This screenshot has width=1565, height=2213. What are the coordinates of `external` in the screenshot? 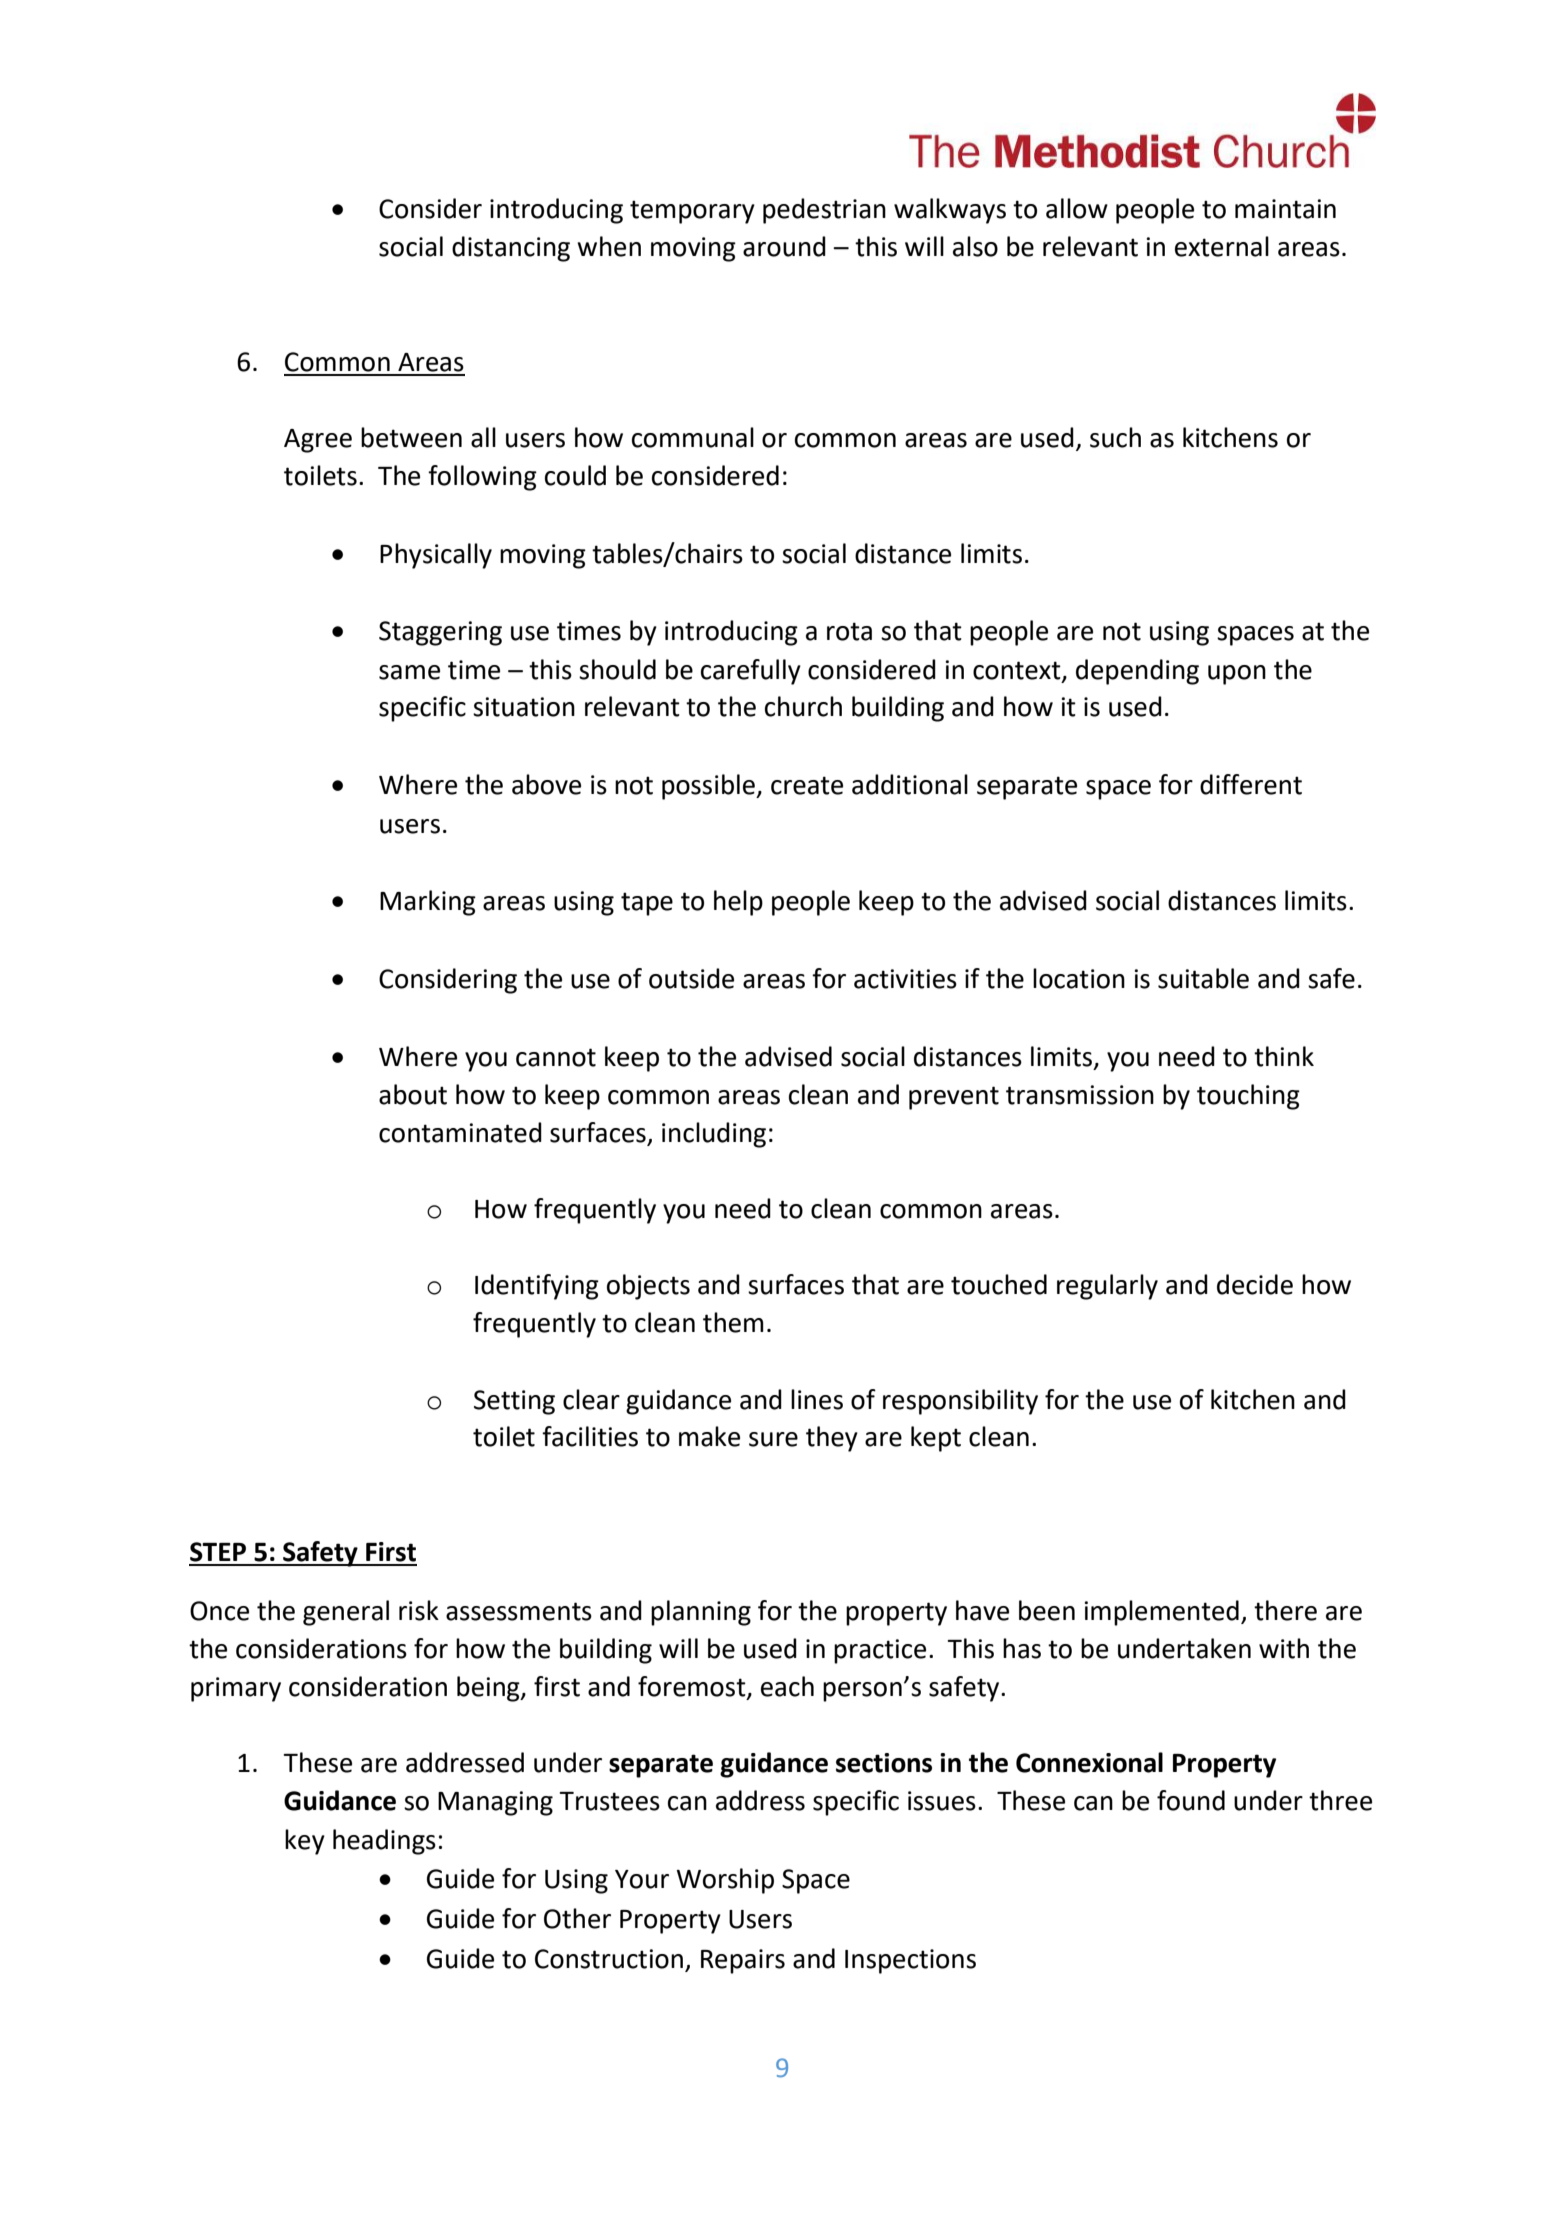 It's located at (1222, 246).
